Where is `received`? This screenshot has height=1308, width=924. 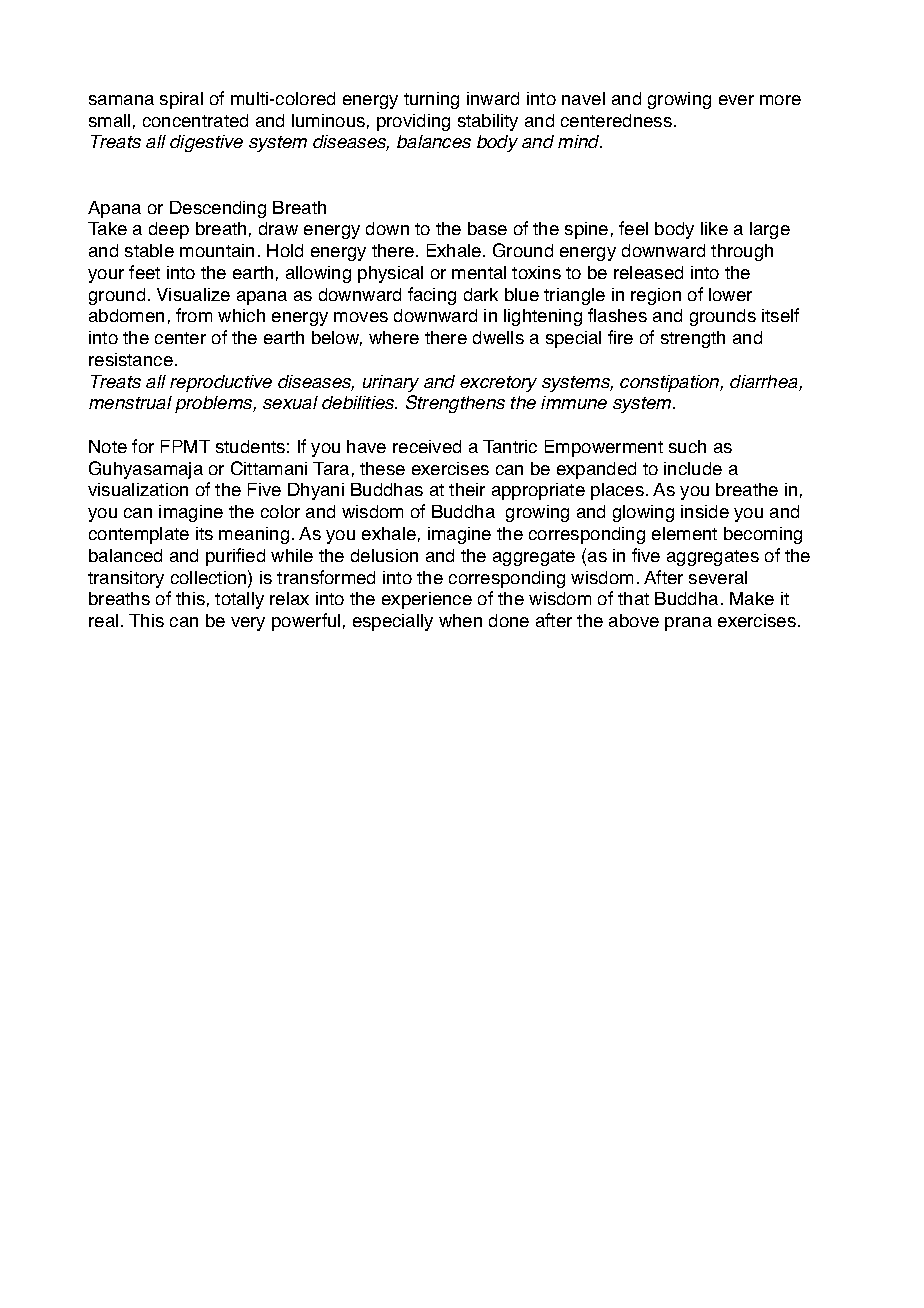 received is located at coordinates (427, 446).
